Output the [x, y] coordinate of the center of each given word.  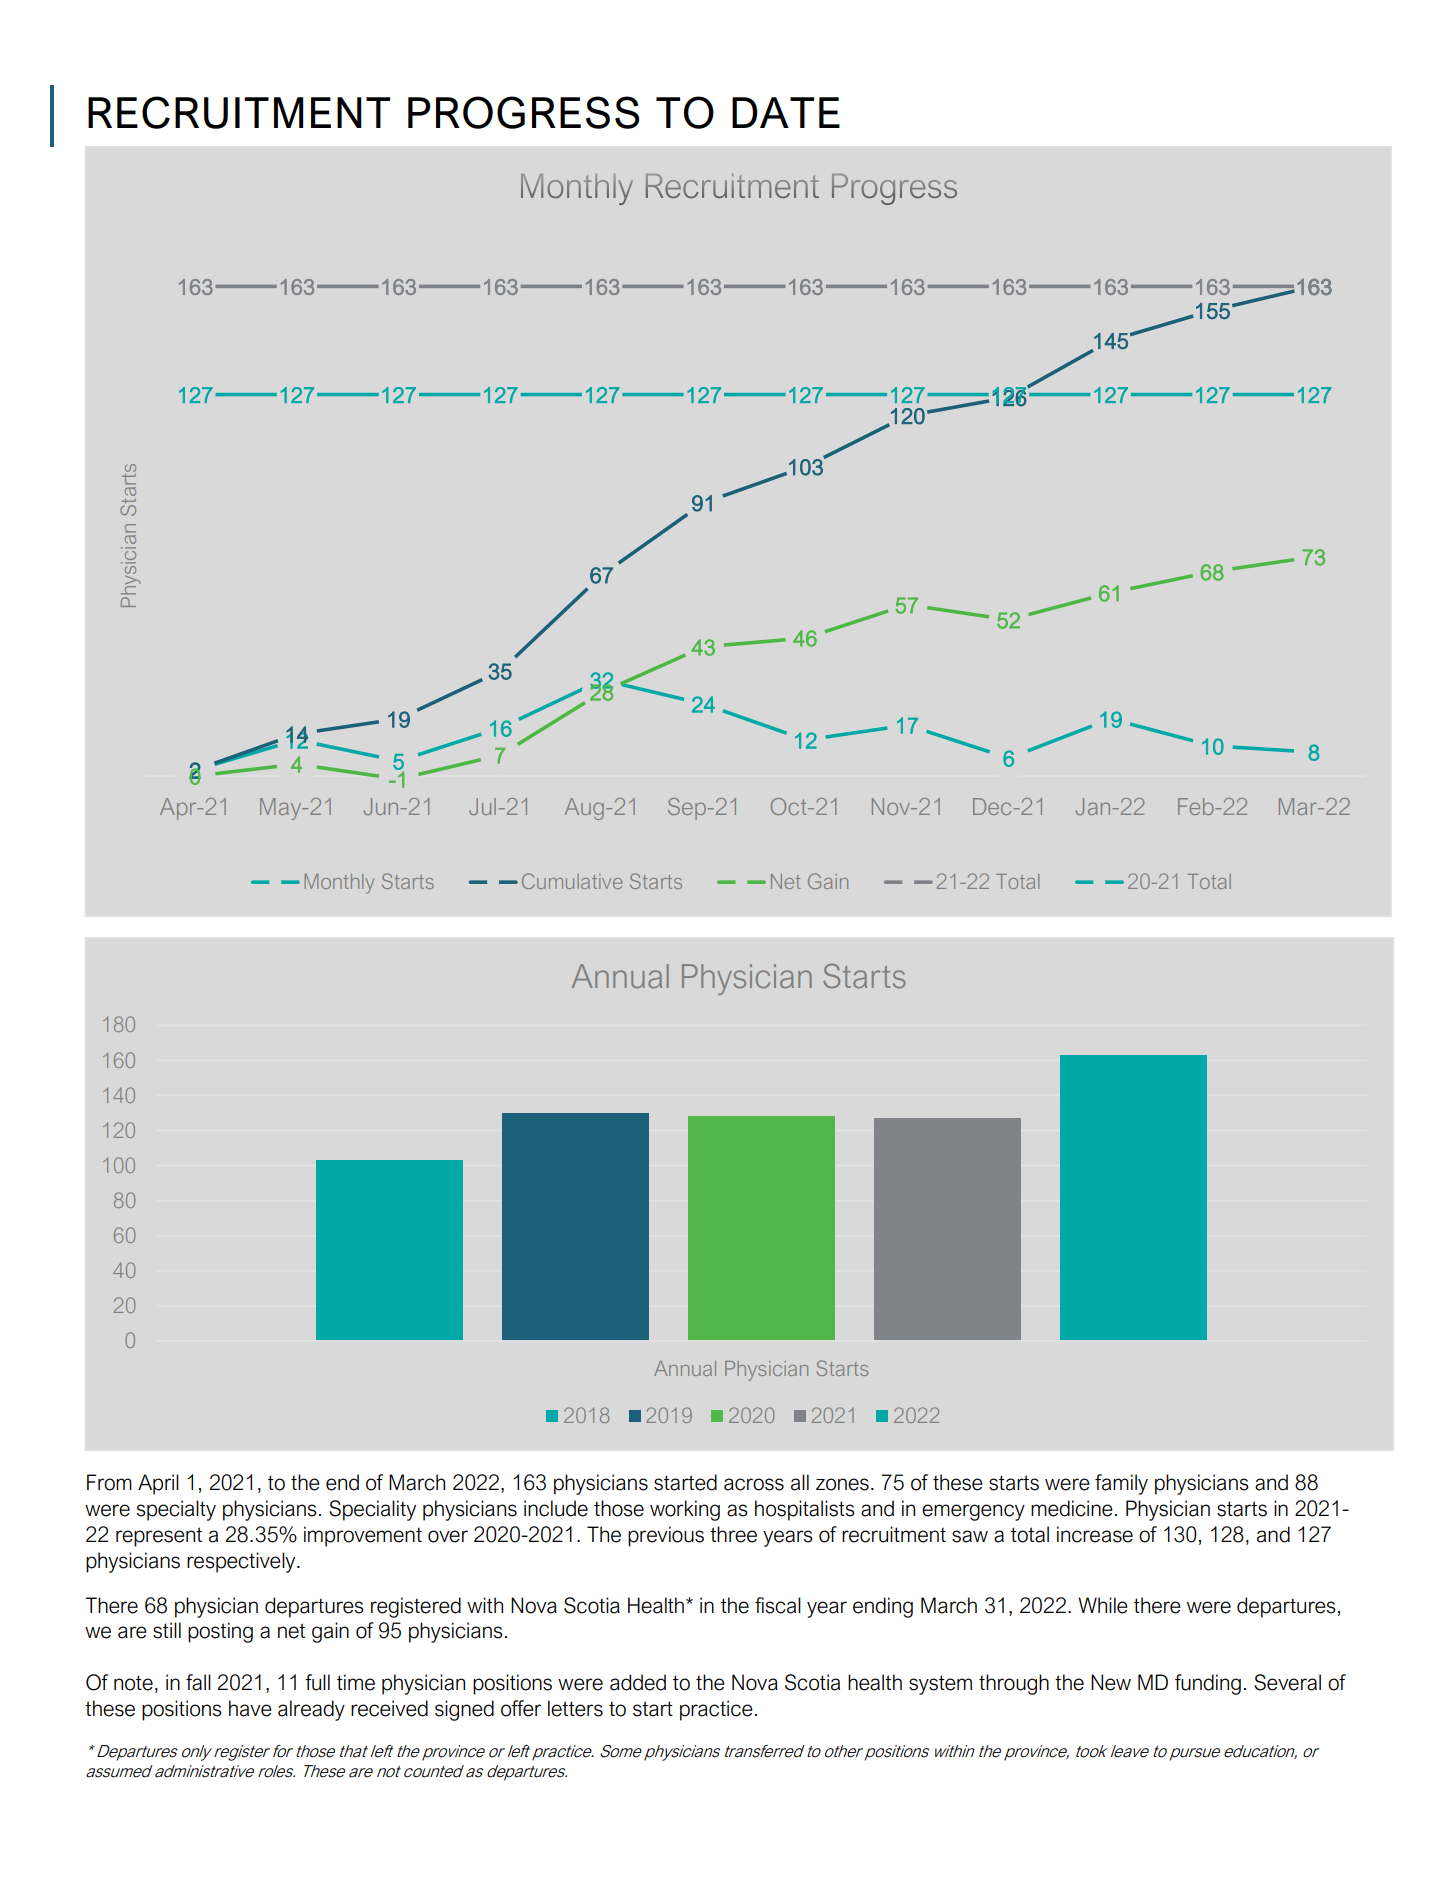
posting [220, 1632]
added [638, 1682]
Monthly [339, 884]
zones [842, 1484]
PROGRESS [523, 112]
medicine [1072, 1508]
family [1121, 1484]
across [754, 1484]
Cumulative [572, 881]
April [158, 1484]
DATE [786, 112]
